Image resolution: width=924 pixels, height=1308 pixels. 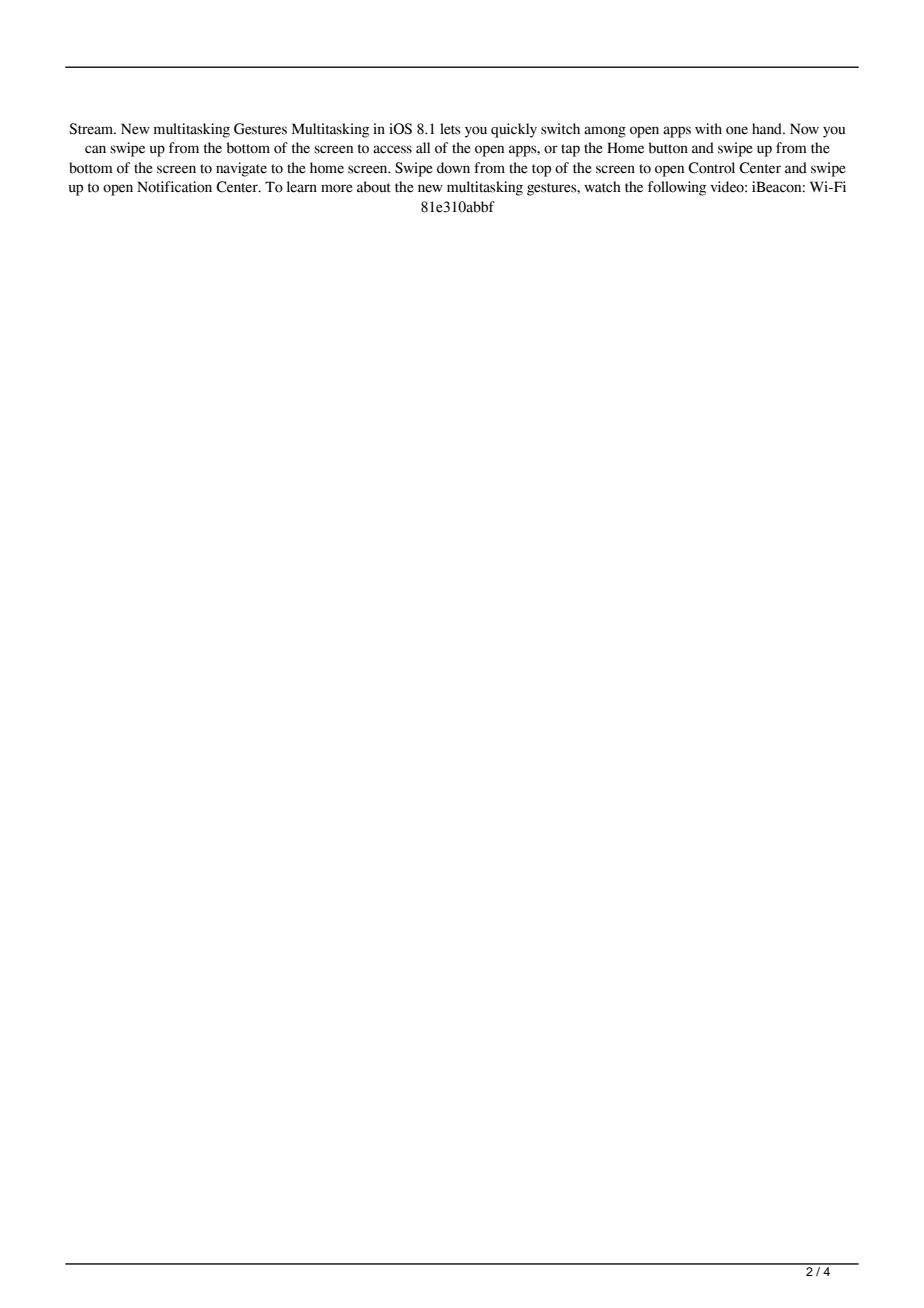 I want to click on access, so click(x=392, y=149).
